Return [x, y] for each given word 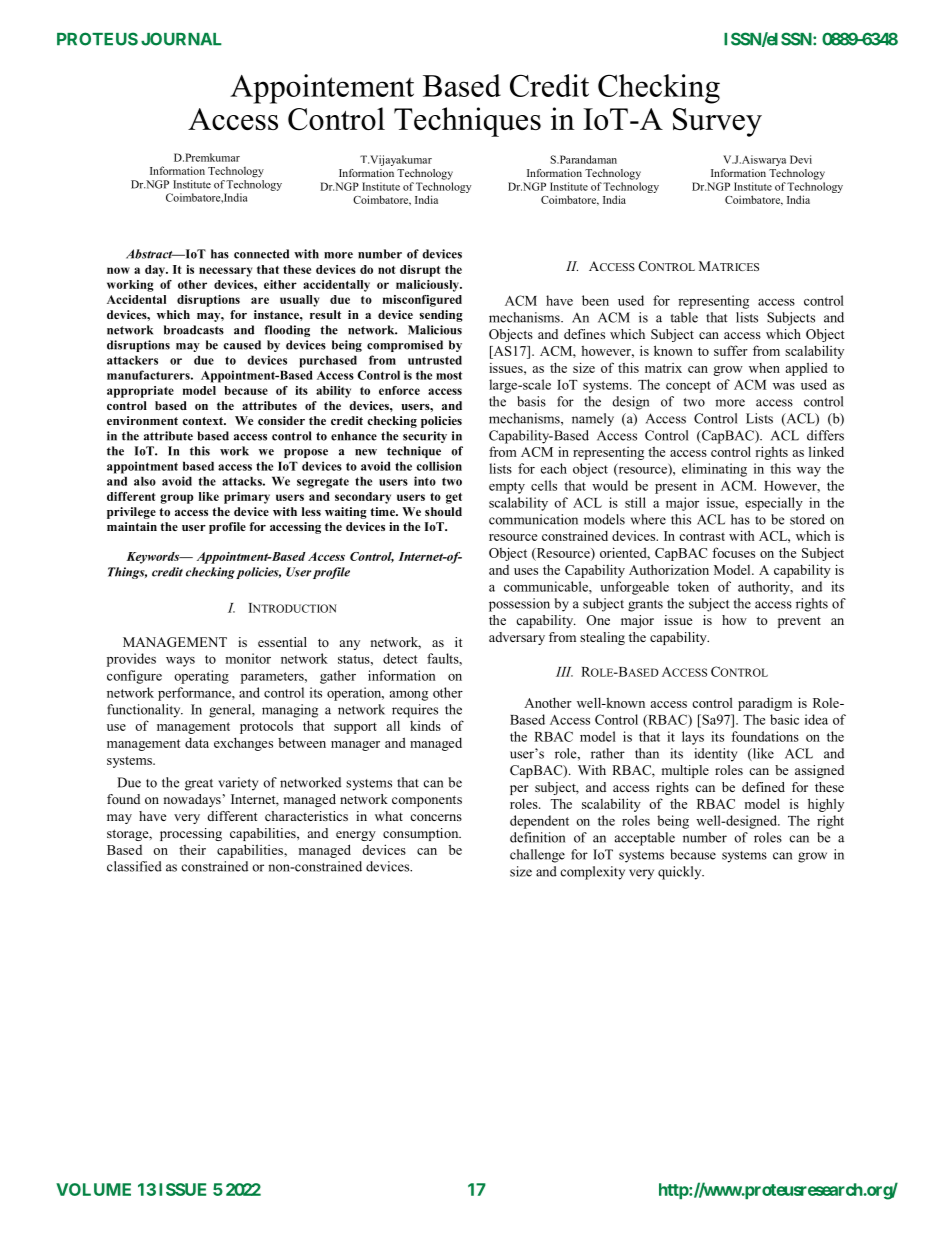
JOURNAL [181, 39]
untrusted [435, 360]
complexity [593, 873]
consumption [422, 834]
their [192, 849]
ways [180, 662]
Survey [717, 122]
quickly [681, 873]
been [595, 300]
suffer [731, 350]
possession [519, 605]
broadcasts [194, 330]
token [693, 586]
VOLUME [93, 1189]
